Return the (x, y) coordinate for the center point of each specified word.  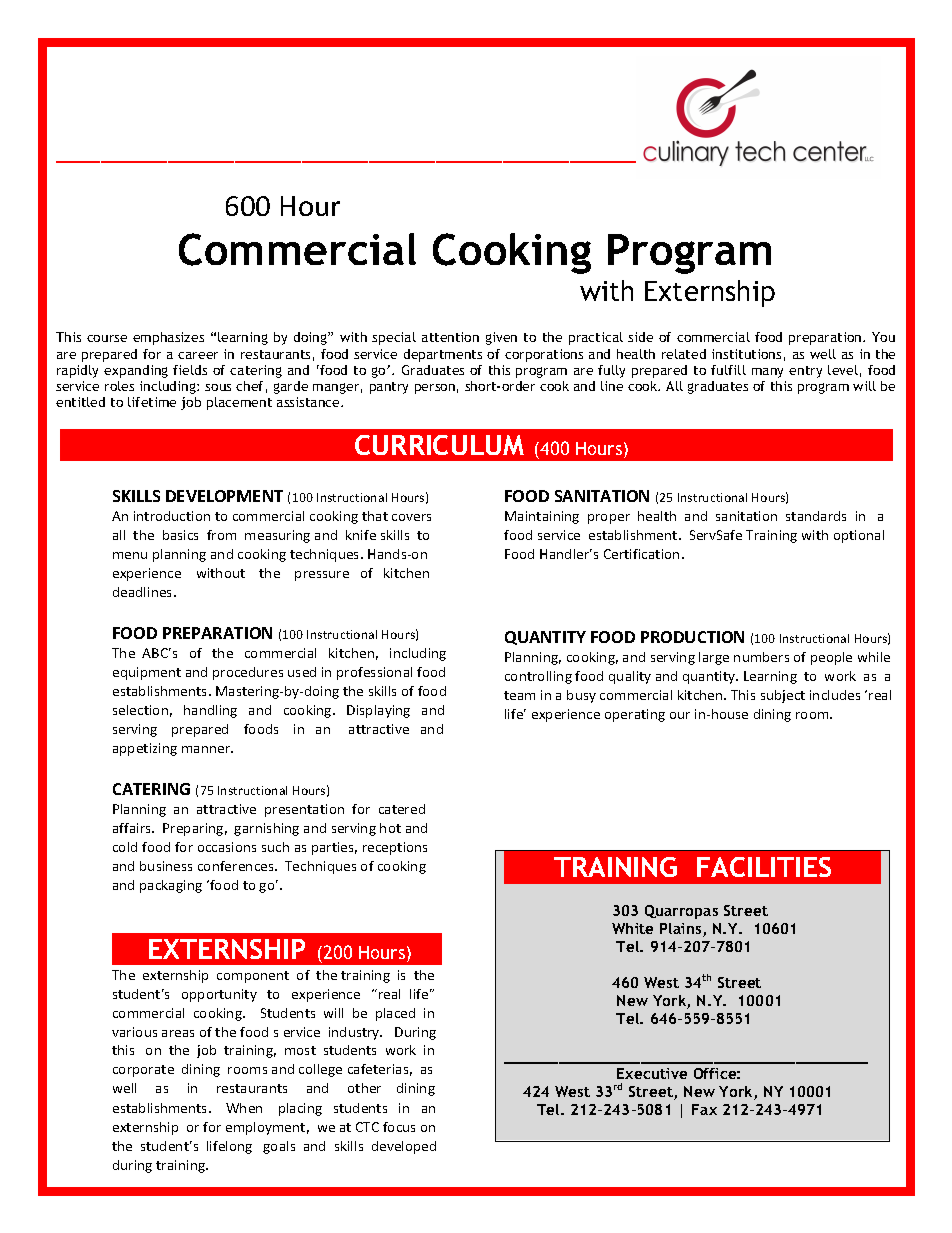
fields (190, 370)
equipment (147, 673)
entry (805, 372)
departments (443, 355)
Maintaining (542, 517)
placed (395, 1014)
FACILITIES (764, 867)
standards (816, 516)
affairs (133, 828)
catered (402, 809)
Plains (682, 930)
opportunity (219, 995)
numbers (761, 657)
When (244, 1108)
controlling (538, 677)
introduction (172, 516)
